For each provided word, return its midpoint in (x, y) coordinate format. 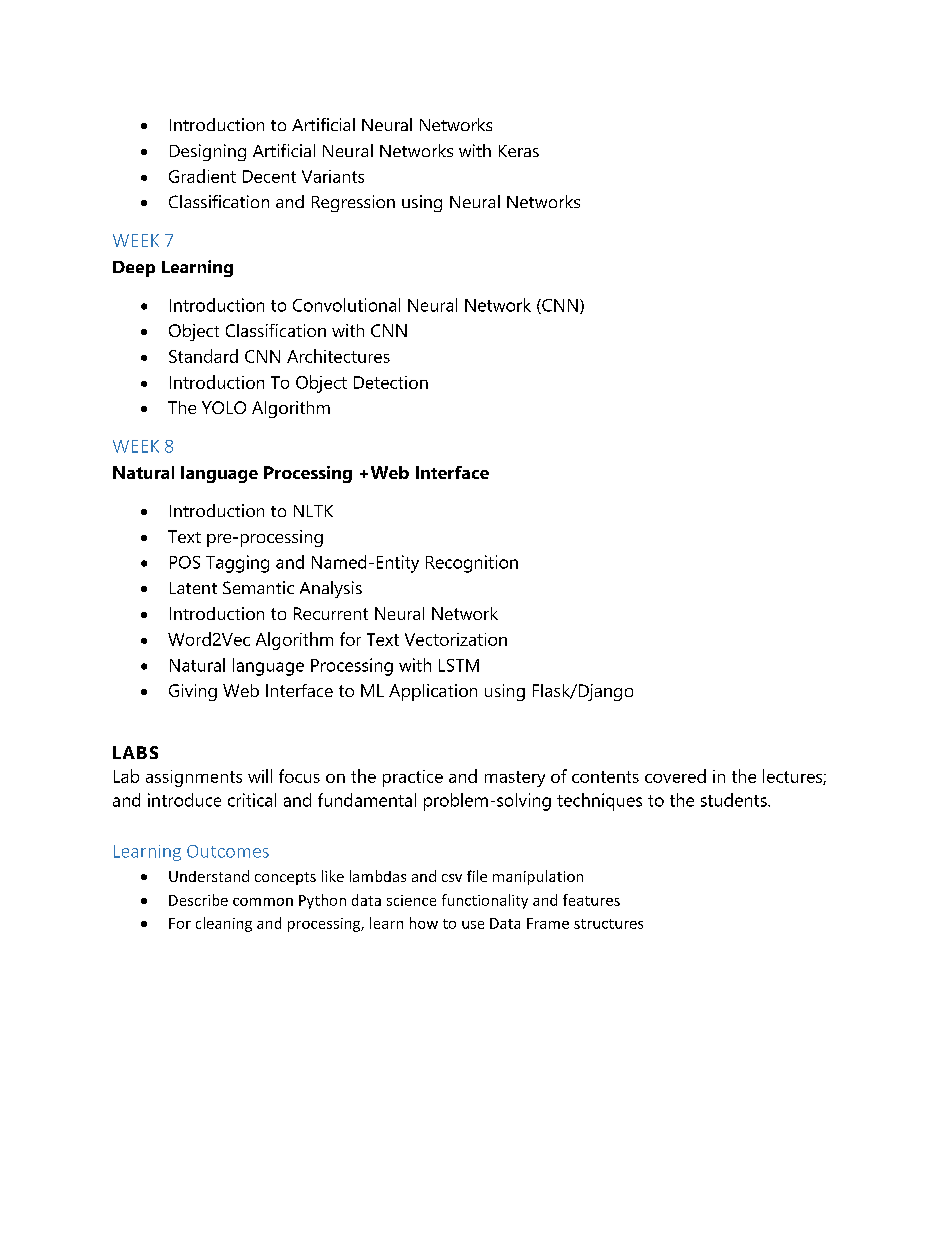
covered (675, 776)
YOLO (224, 407)
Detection (391, 382)
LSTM (459, 665)
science (411, 900)
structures (608, 924)
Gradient (202, 176)
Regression (353, 203)
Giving (193, 692)
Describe (198, 900)
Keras (519, 151)
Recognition (472, 564)
